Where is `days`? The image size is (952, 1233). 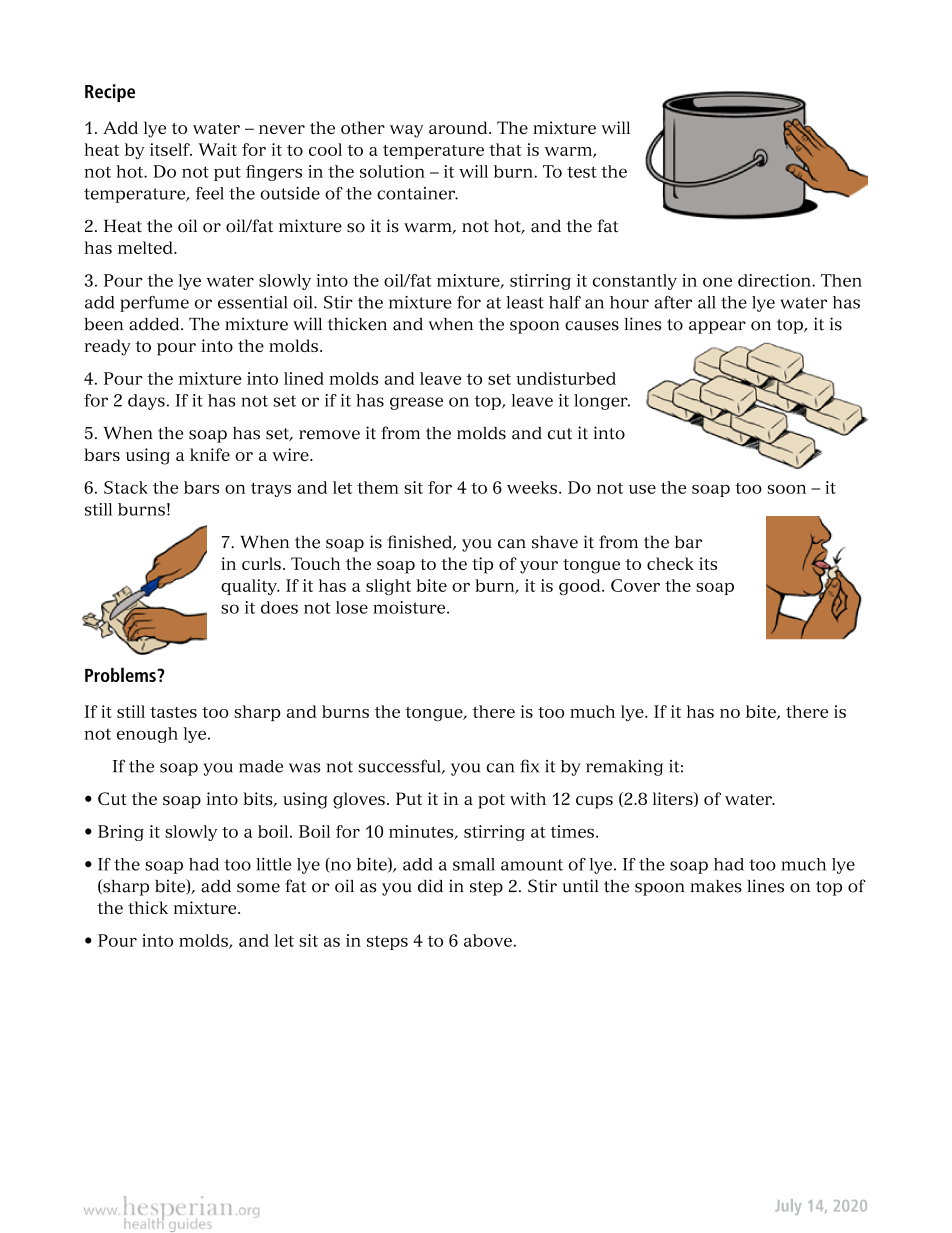 days is located at coordinates (146, 402).
